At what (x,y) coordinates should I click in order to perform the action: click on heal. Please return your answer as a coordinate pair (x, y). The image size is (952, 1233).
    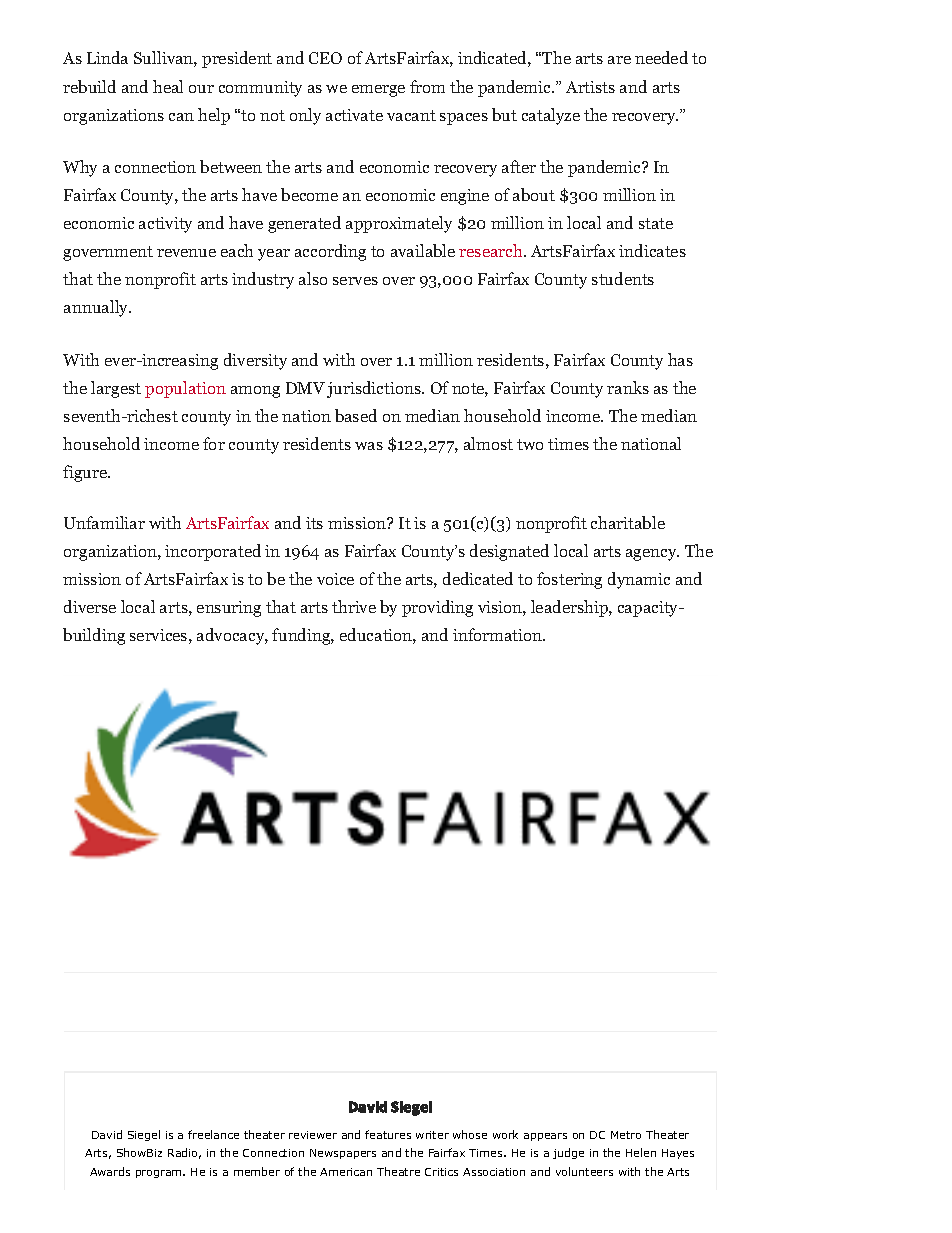
    Looking at the image, I should click on (168, 86).
